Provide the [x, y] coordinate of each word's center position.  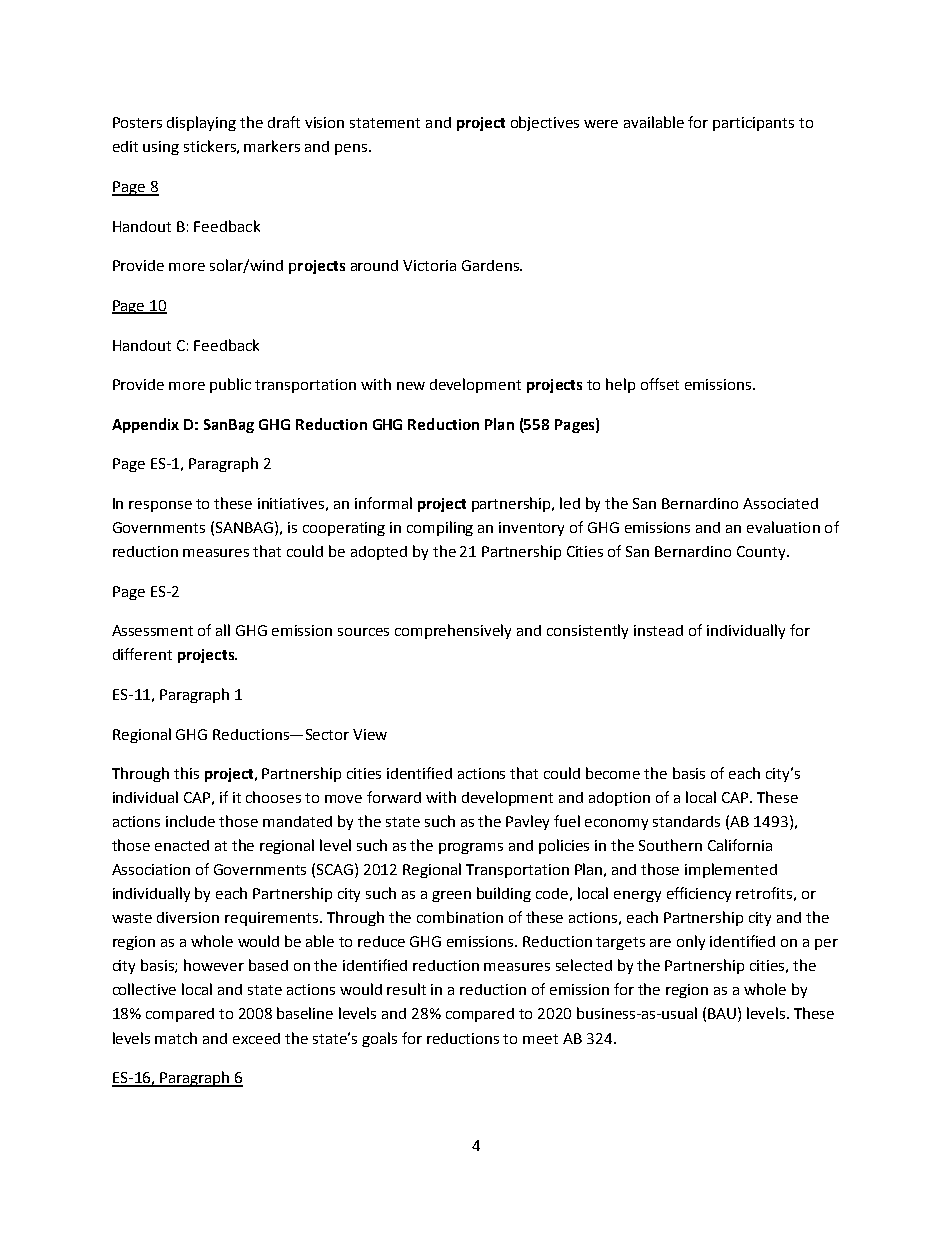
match [176, 1038]
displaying [201, 123]
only [691, 942]
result [406, 989]
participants [753, 124]
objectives [545, 123]
